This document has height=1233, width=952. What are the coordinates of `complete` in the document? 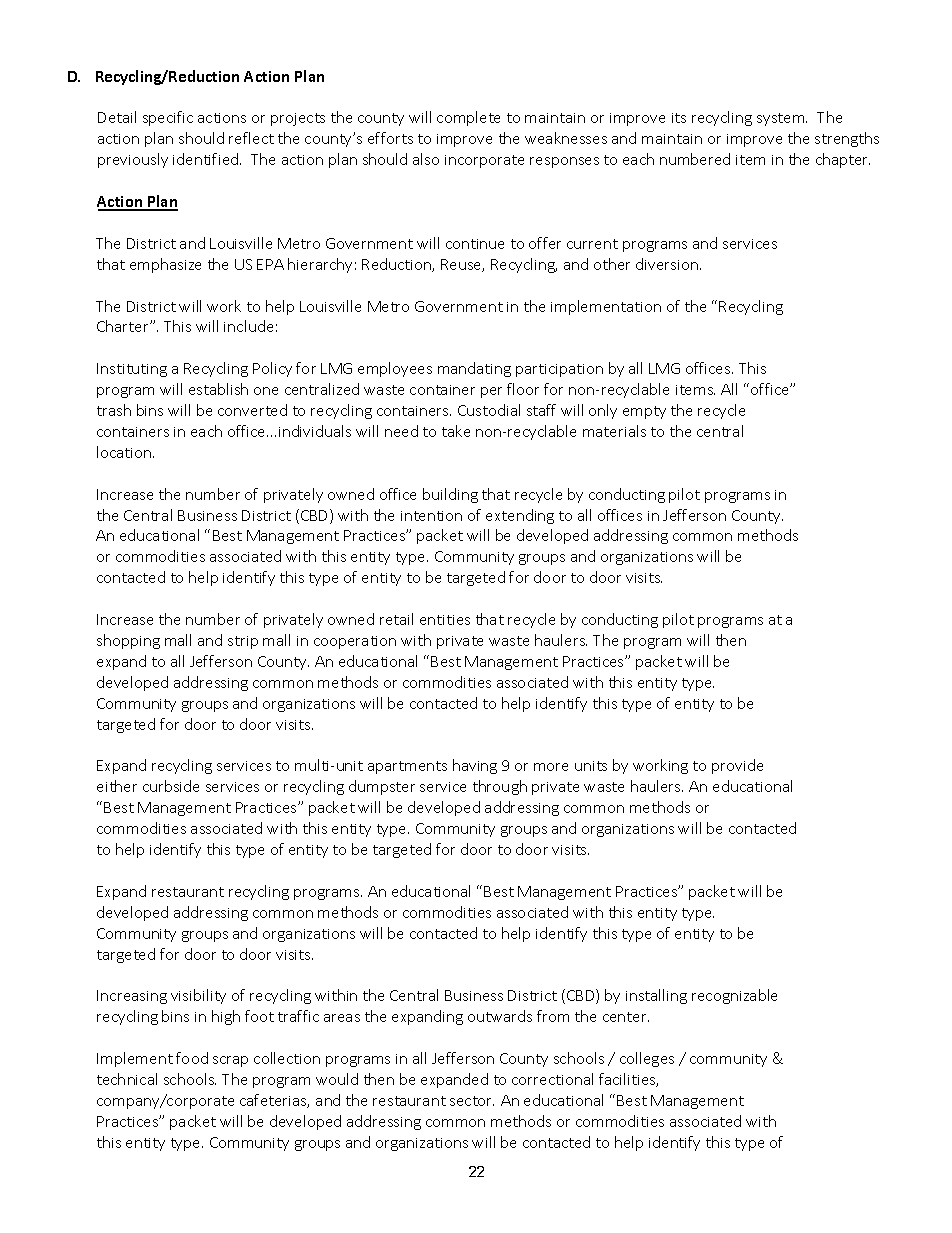 It's located at (468, 118).
